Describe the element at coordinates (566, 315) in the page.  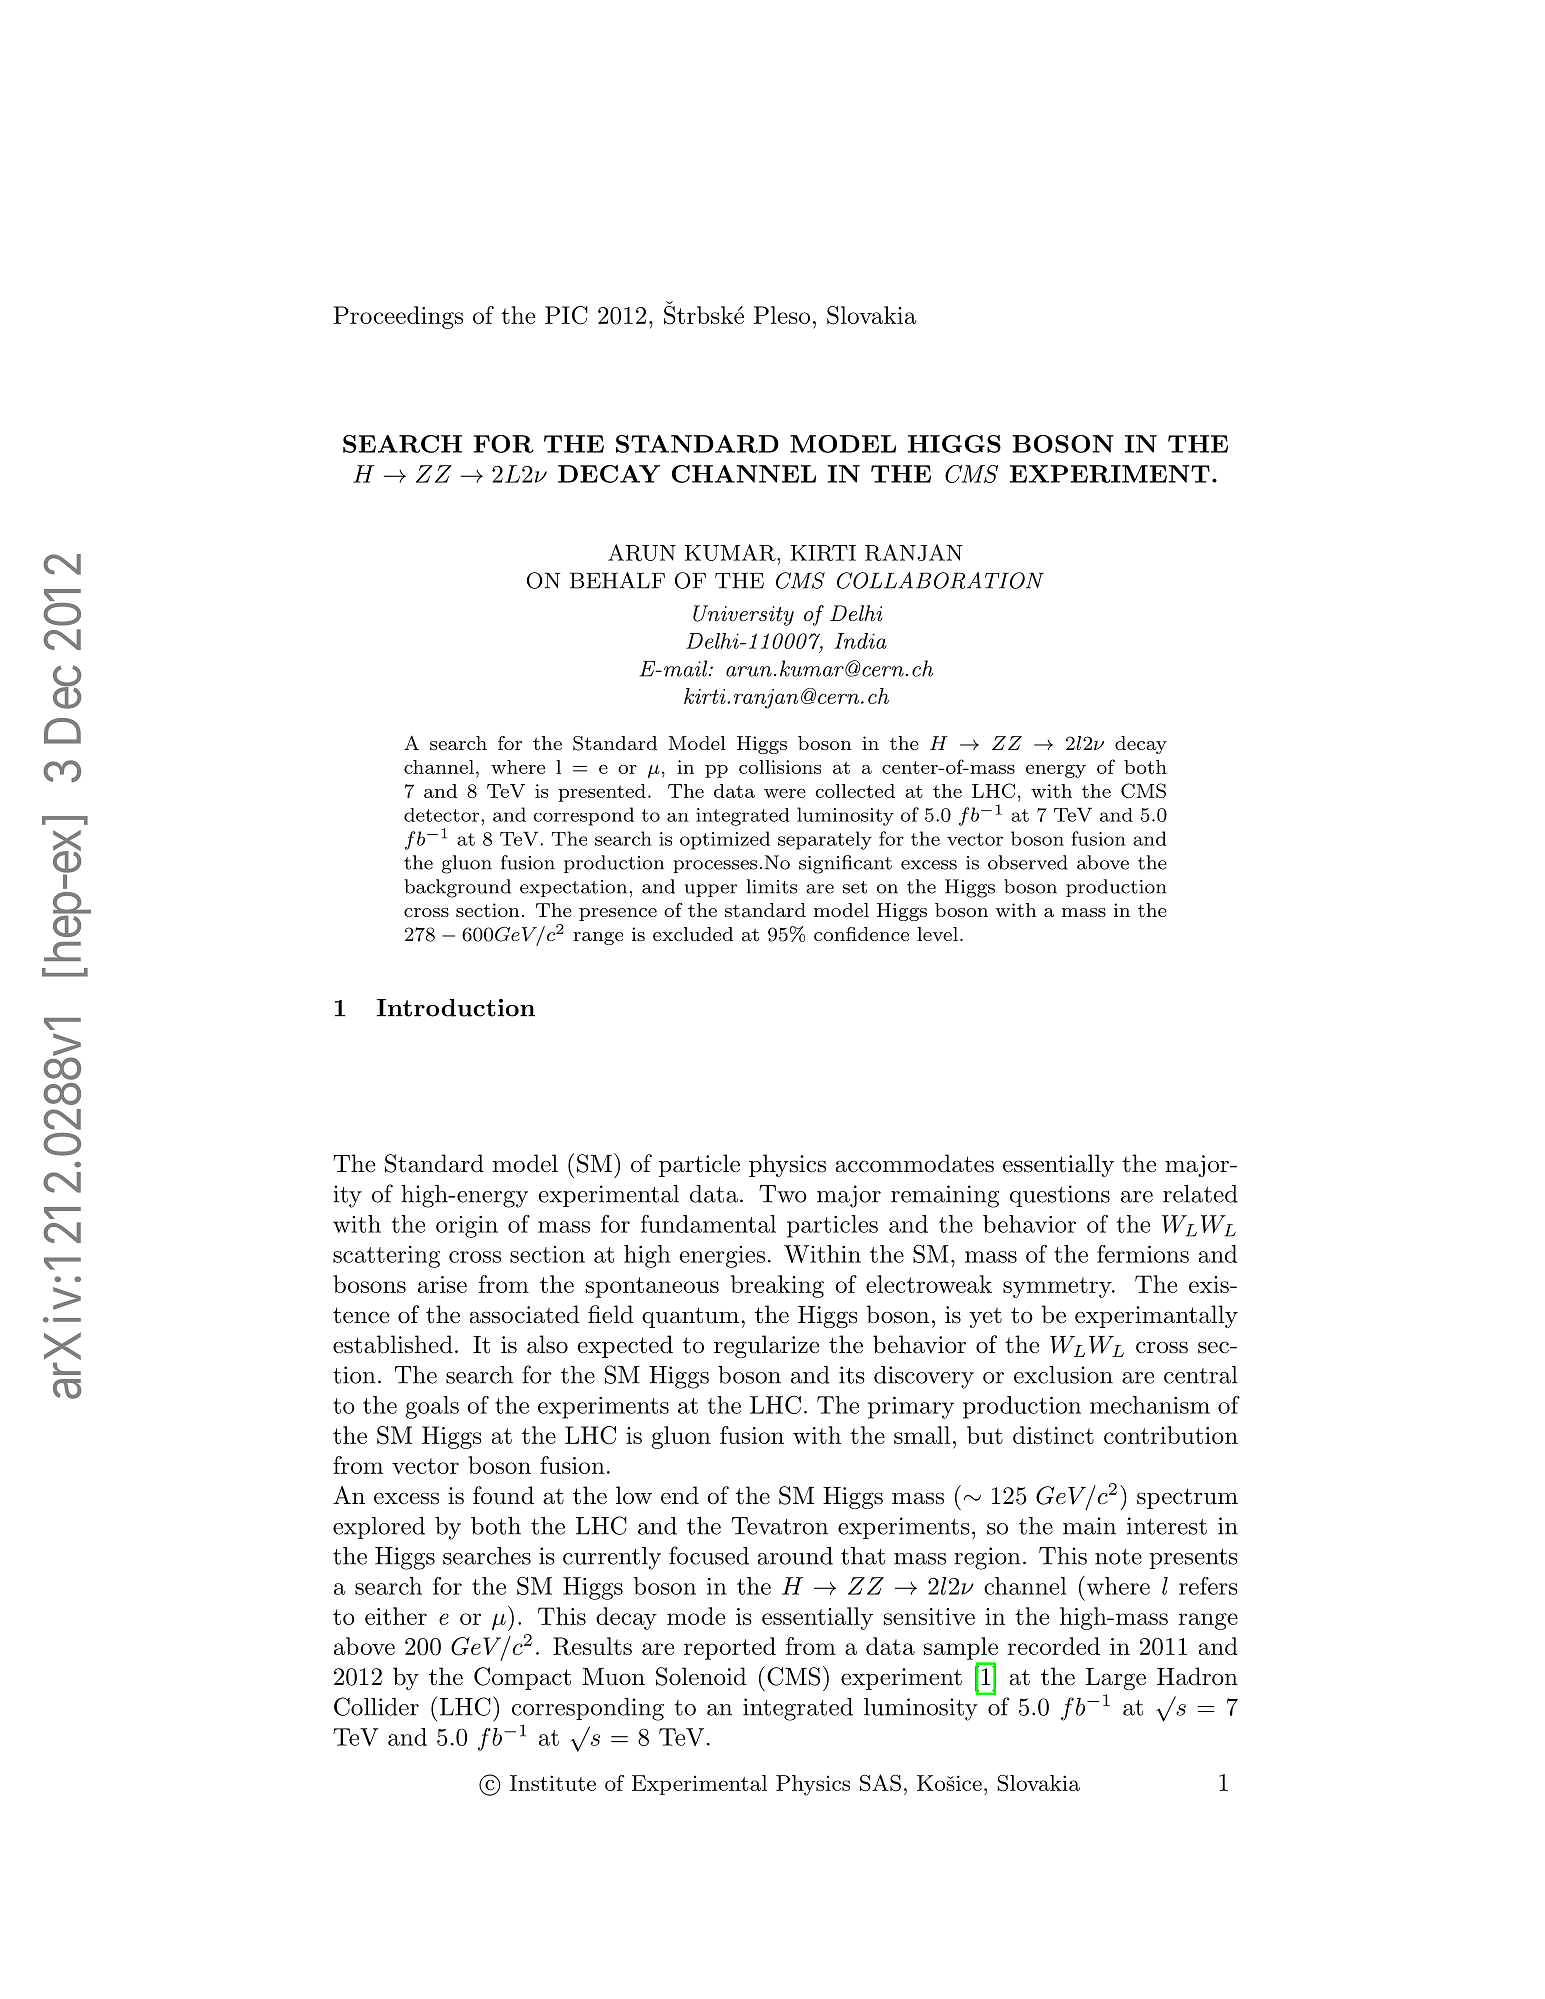
I see `PIC` at that location.
